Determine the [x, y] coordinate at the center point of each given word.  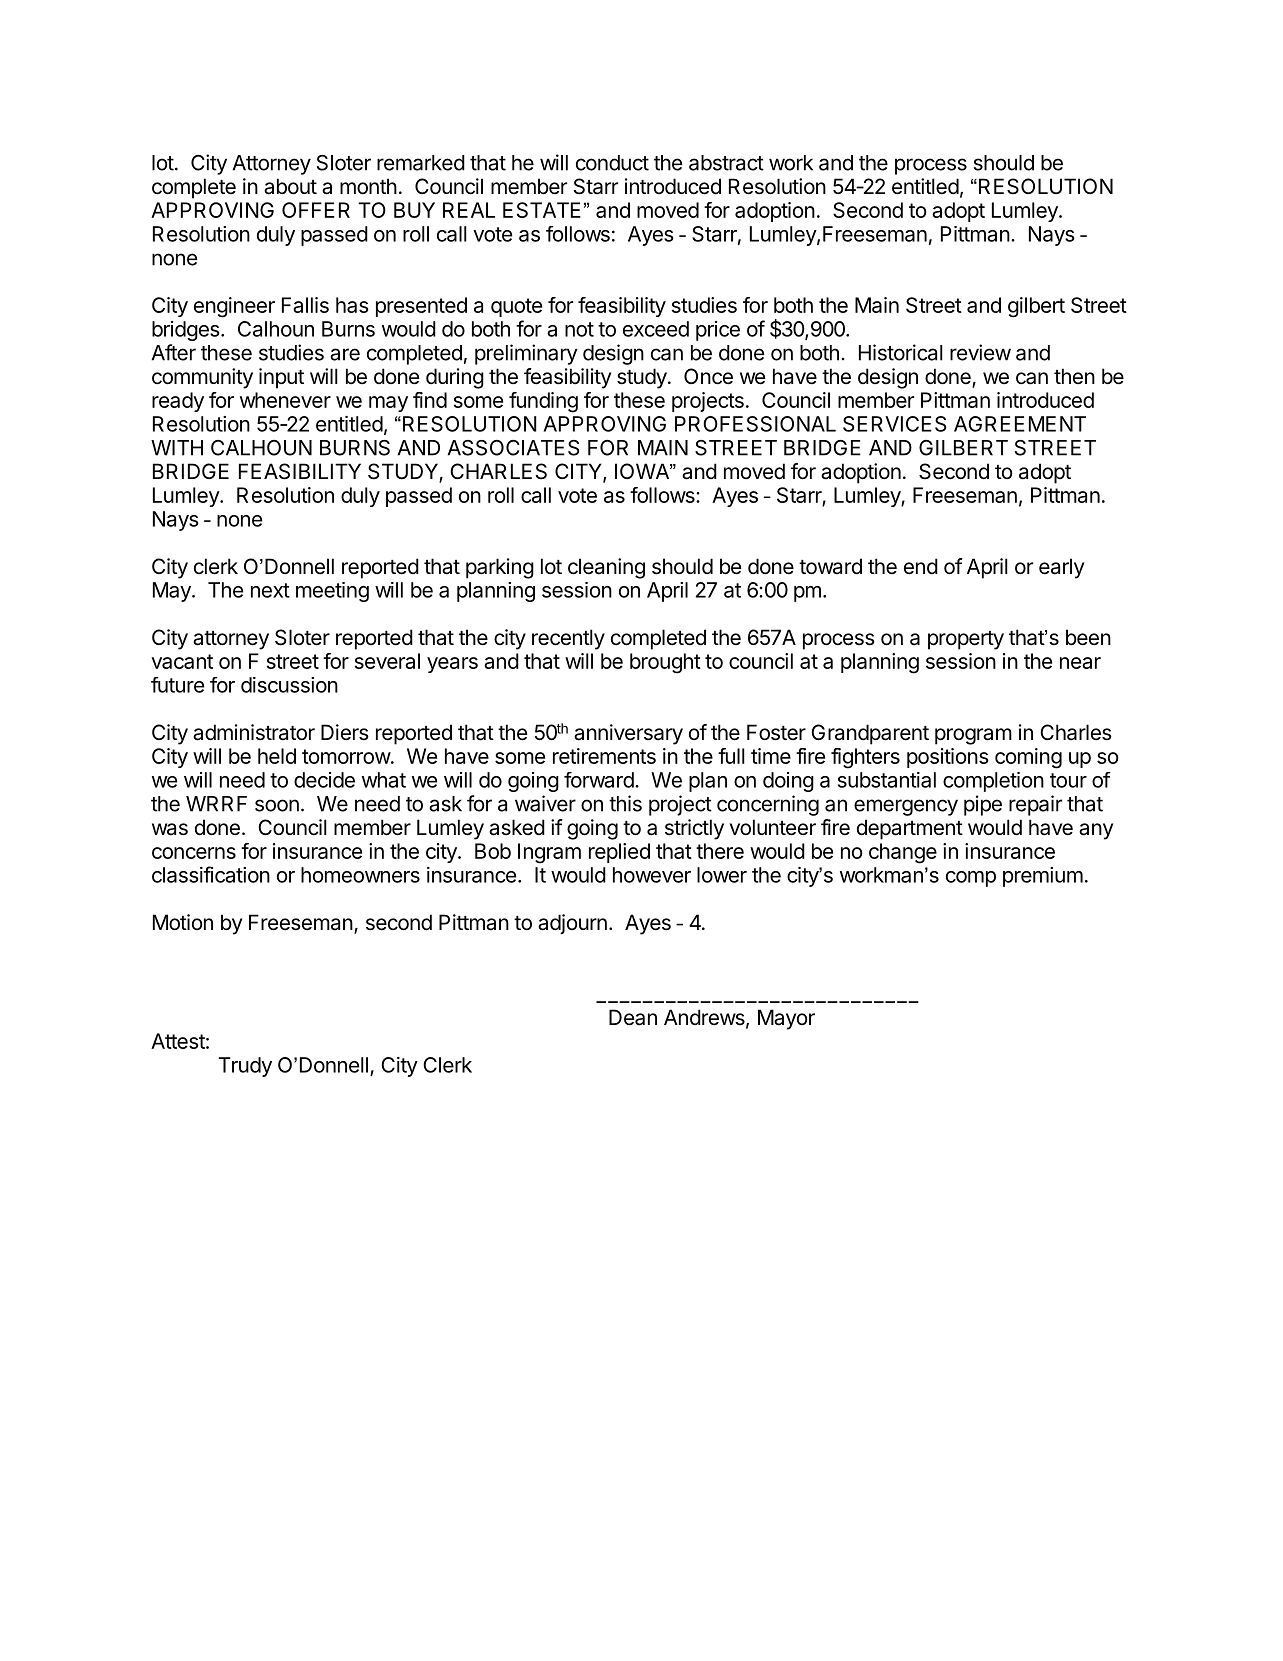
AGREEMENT [1019, 424]
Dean [633, 1017]
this [625, 803]
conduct [612, 163]
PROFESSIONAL [755, 424]
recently [568, 639]
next [270, 590]
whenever [285, 400]
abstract [726, 163]
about [290, 186]
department [910, 829]
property [966, 640]
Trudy [245, 1067]
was [170, 829]
